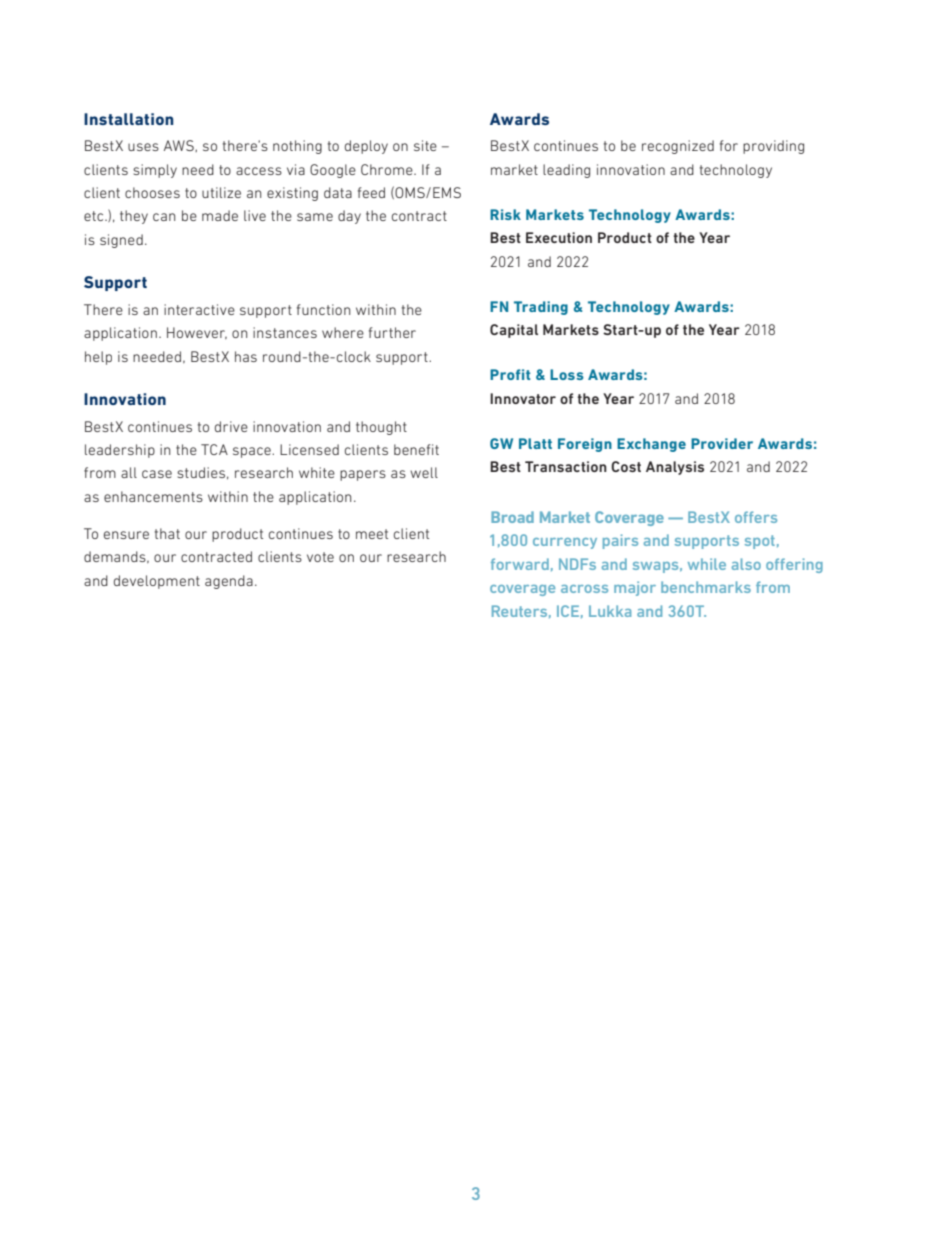 The height and width of the screenshot is (1233, 952). Describe the element at coordinates (180, 146) in the screenshot. I see `AWS` at that location.
